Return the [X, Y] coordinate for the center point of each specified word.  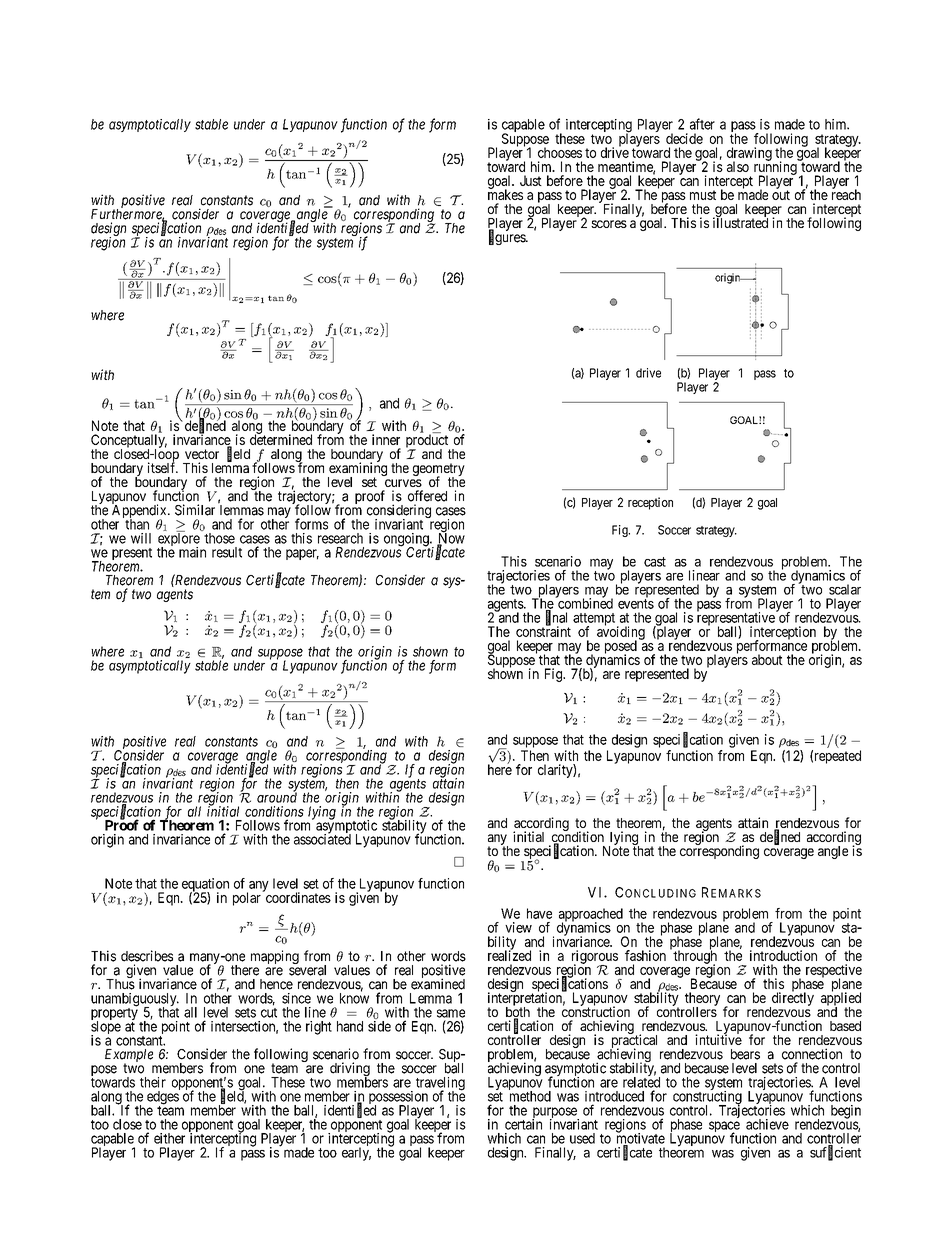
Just [531, 180]
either [169, 1138]
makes [505, 194]
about [767, 659]
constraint [543, 631]
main [192, 552]
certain [523, 1123]
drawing [749, 155]
